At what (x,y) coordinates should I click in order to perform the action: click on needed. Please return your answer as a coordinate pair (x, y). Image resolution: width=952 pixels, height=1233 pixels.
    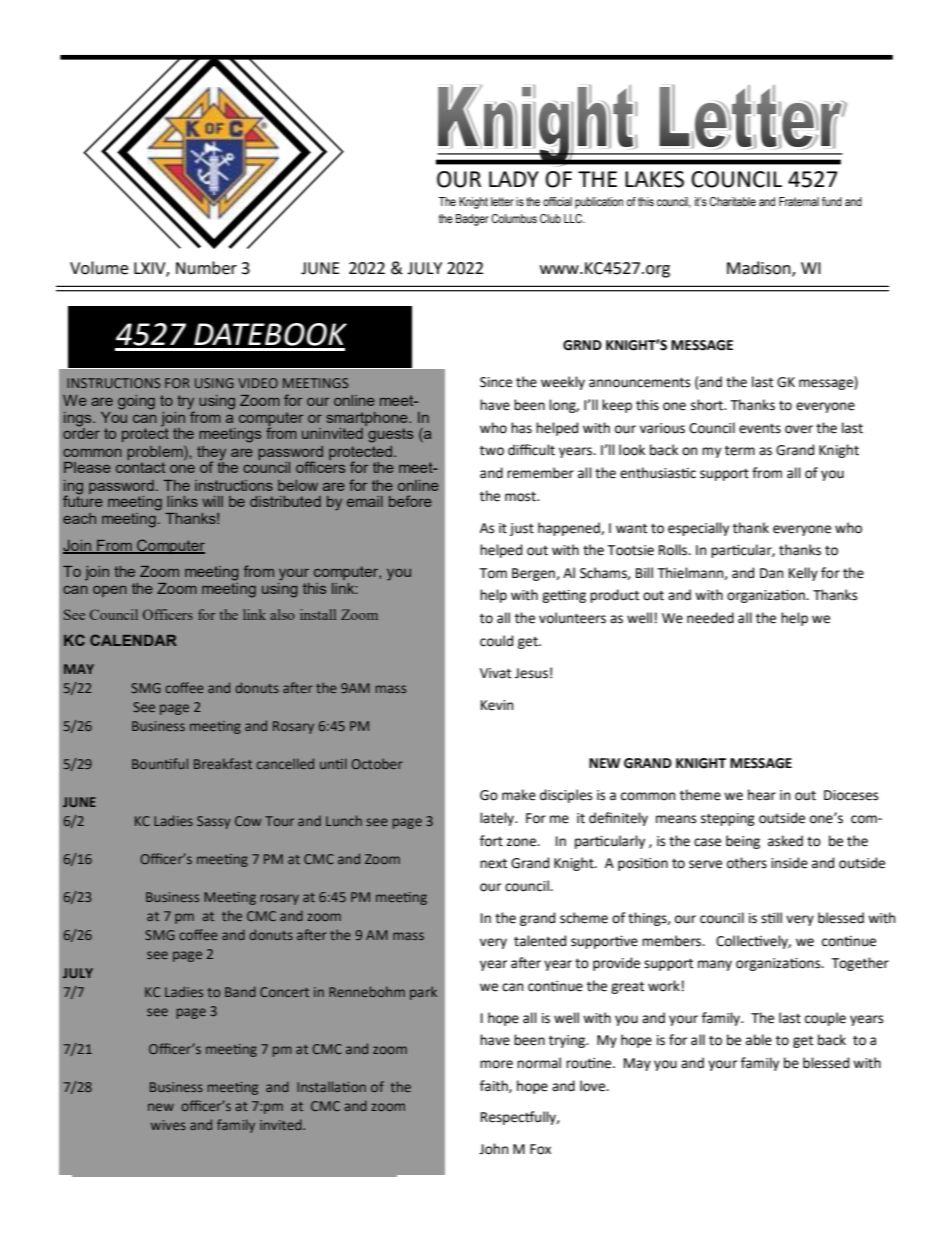
    Looking at the image, I should click on (710, 618).
